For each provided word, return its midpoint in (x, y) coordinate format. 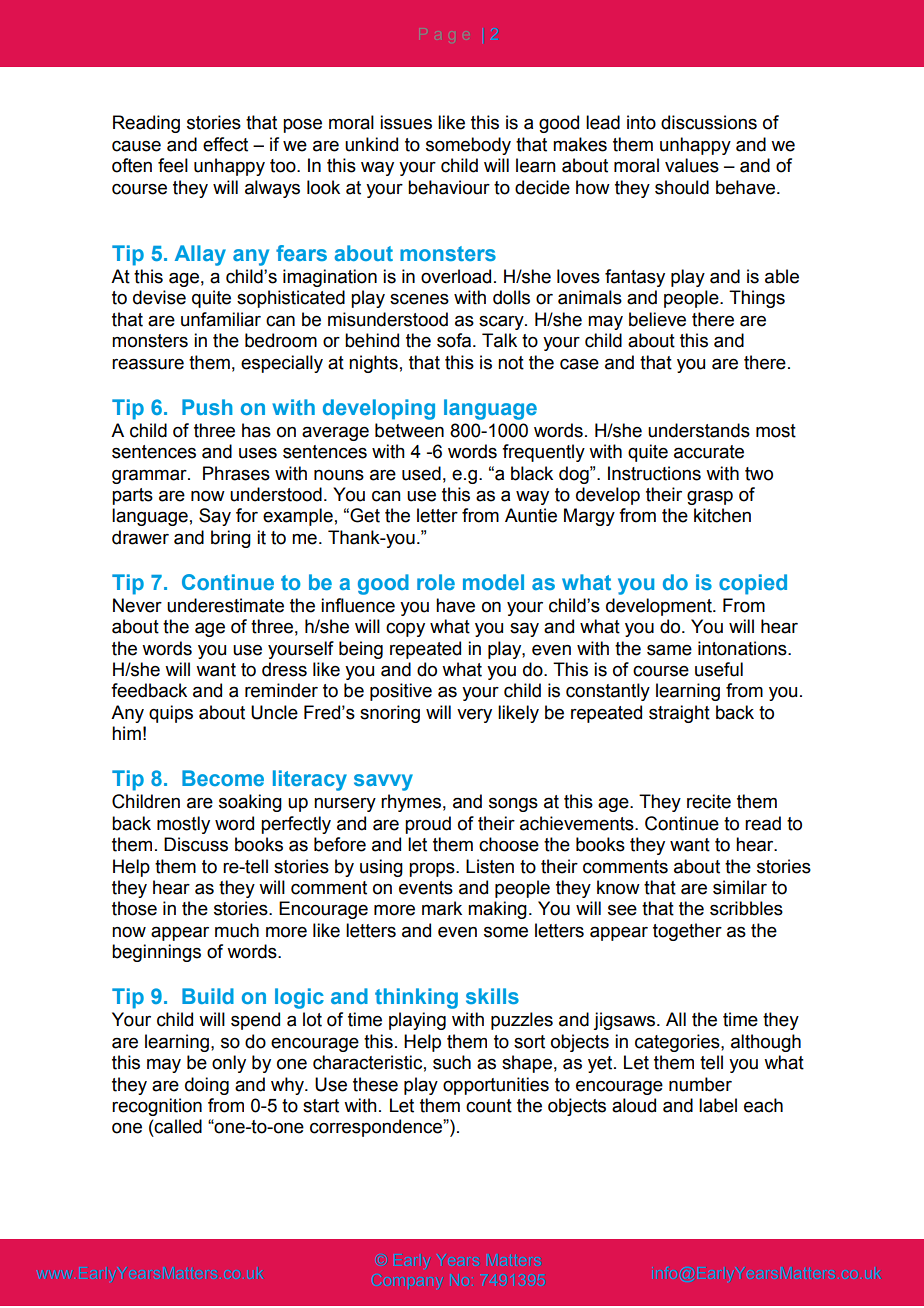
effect (225, 144)
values (692, 165)
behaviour (449, 187)
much (237, 930)
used (421, 473)
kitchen (722, 515)
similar (740, 887)
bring (231, 539)
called (178, 1126)
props (433, 870)
